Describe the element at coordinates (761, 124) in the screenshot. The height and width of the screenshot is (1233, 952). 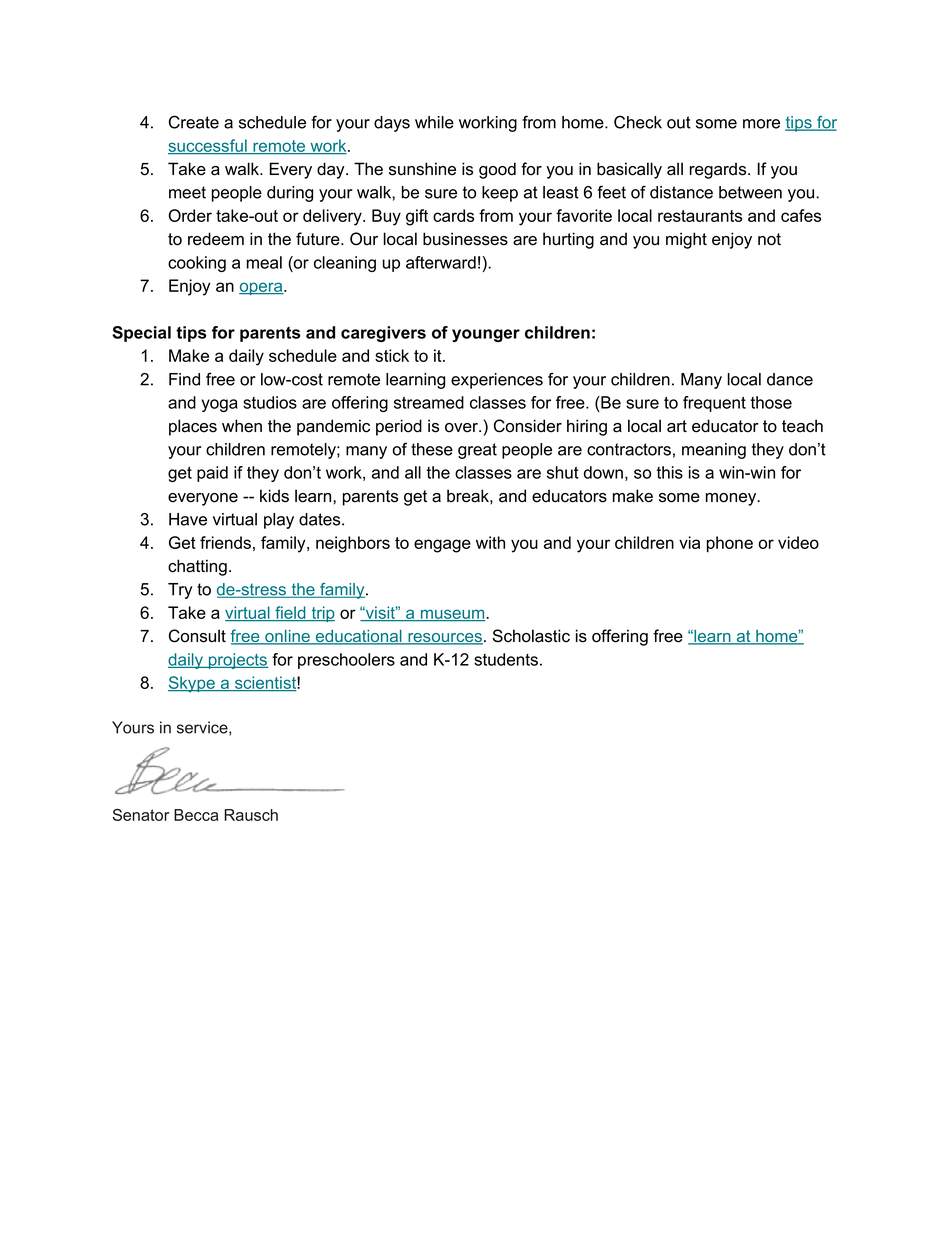
I see `more` at that location.
